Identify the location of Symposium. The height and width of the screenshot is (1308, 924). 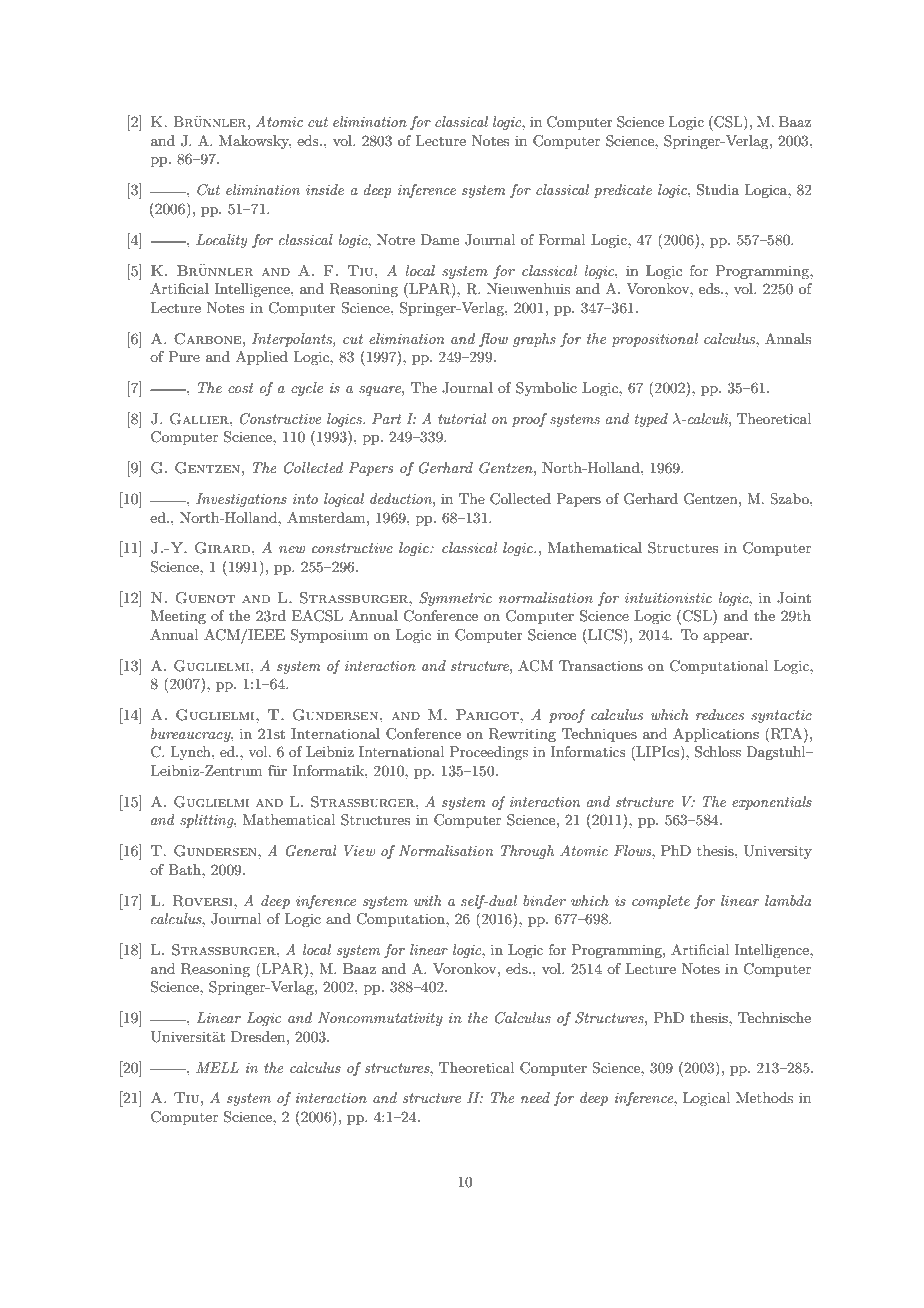
(329, 636).
